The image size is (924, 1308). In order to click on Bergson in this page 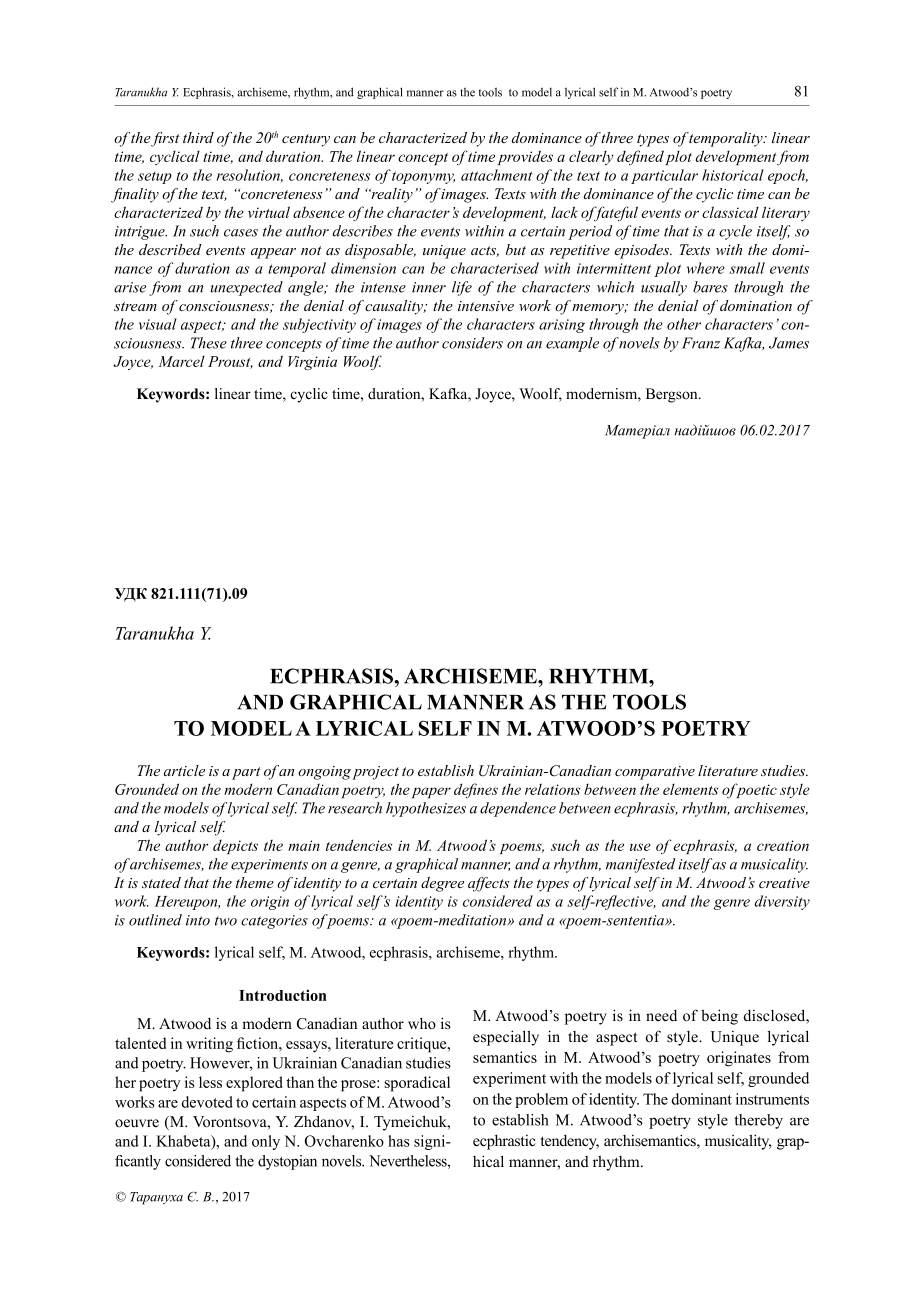, I will do `click(673, 395)`.
